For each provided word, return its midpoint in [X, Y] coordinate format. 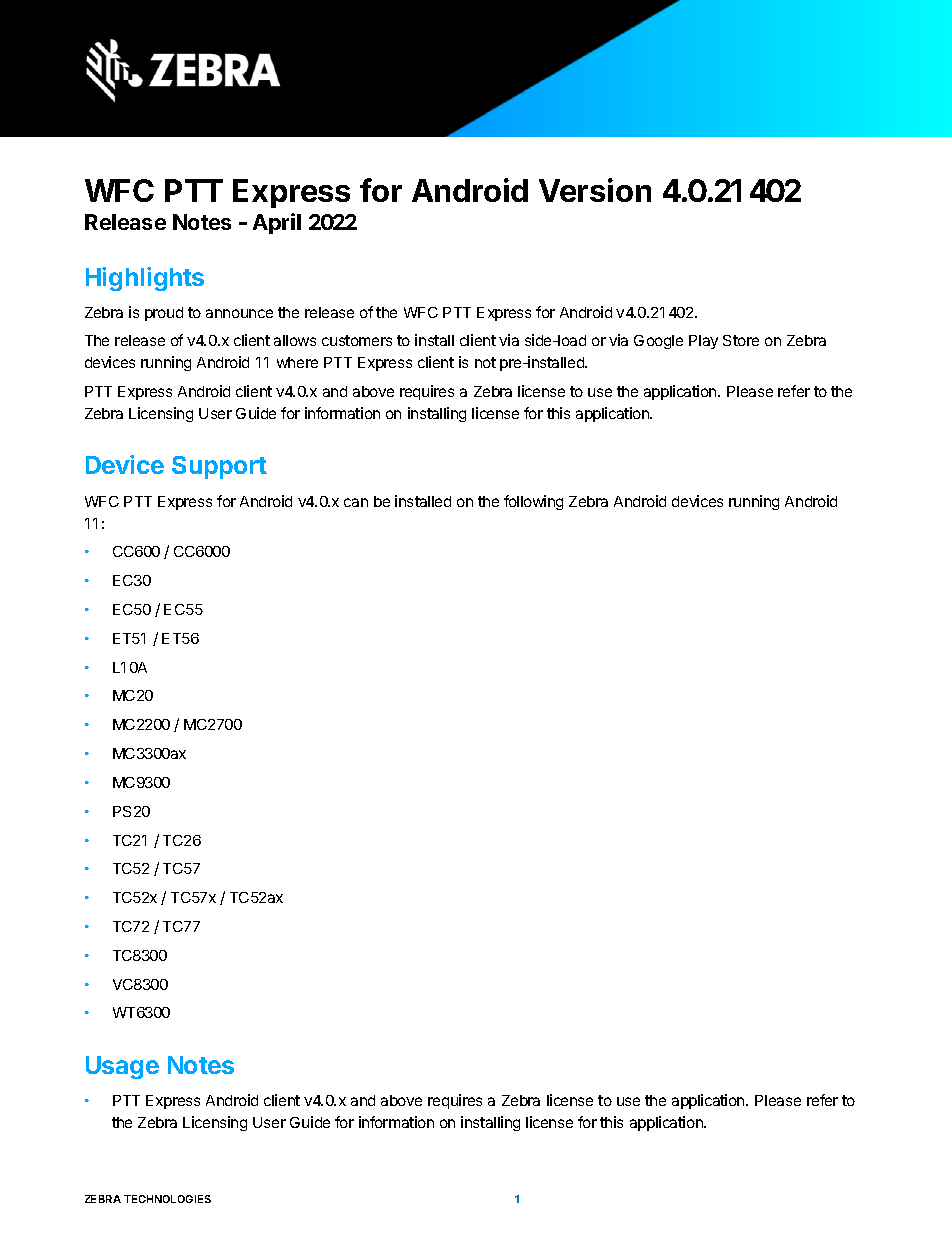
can [356, 502]
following [533, 502]
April [277, 223]
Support [219, 467]
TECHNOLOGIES [167, 1199]
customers [357, 340]
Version [595, 190]
